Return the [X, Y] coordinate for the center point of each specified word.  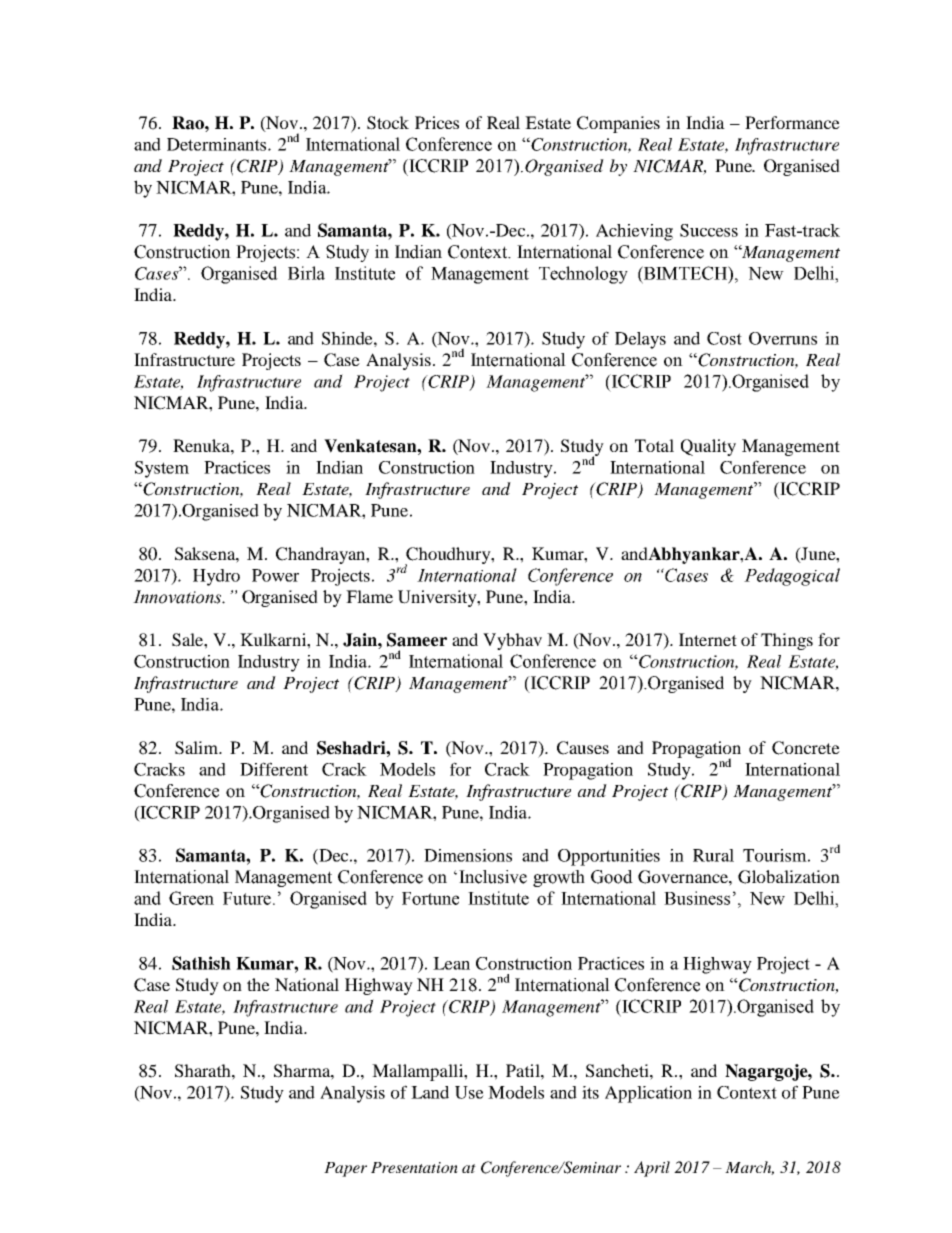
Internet [708, 639]
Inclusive [493, 877]
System [162, 469]
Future [247, 898]
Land [430, 1092]
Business [697, 898]
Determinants [218, 144]
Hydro [216, 577]
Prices [437, 122]
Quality [708, 447]
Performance [792, 122]
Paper [345, 1169]
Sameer [417, 640]
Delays [640, 340]
